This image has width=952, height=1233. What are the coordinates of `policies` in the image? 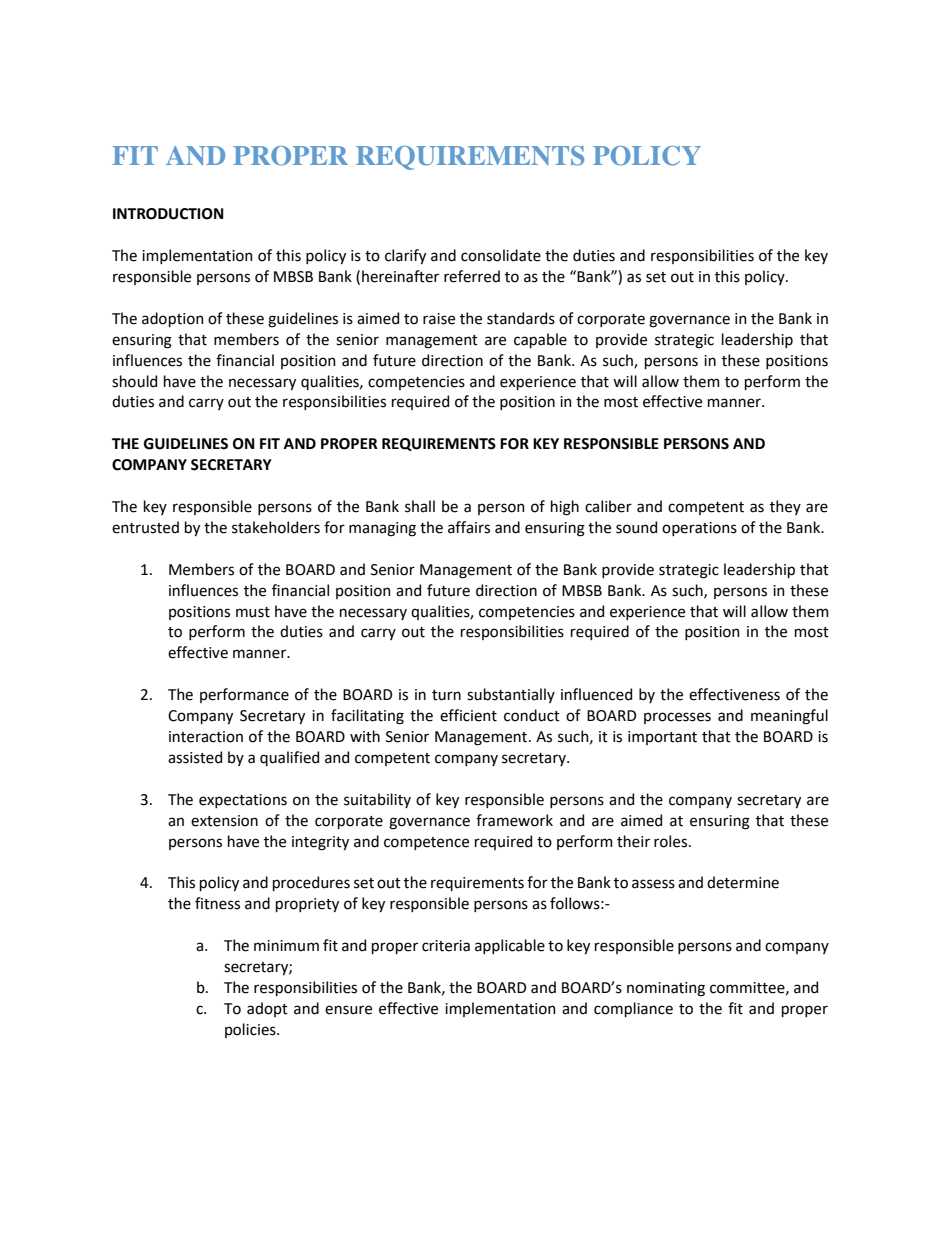 It's located at (251, 1030).
